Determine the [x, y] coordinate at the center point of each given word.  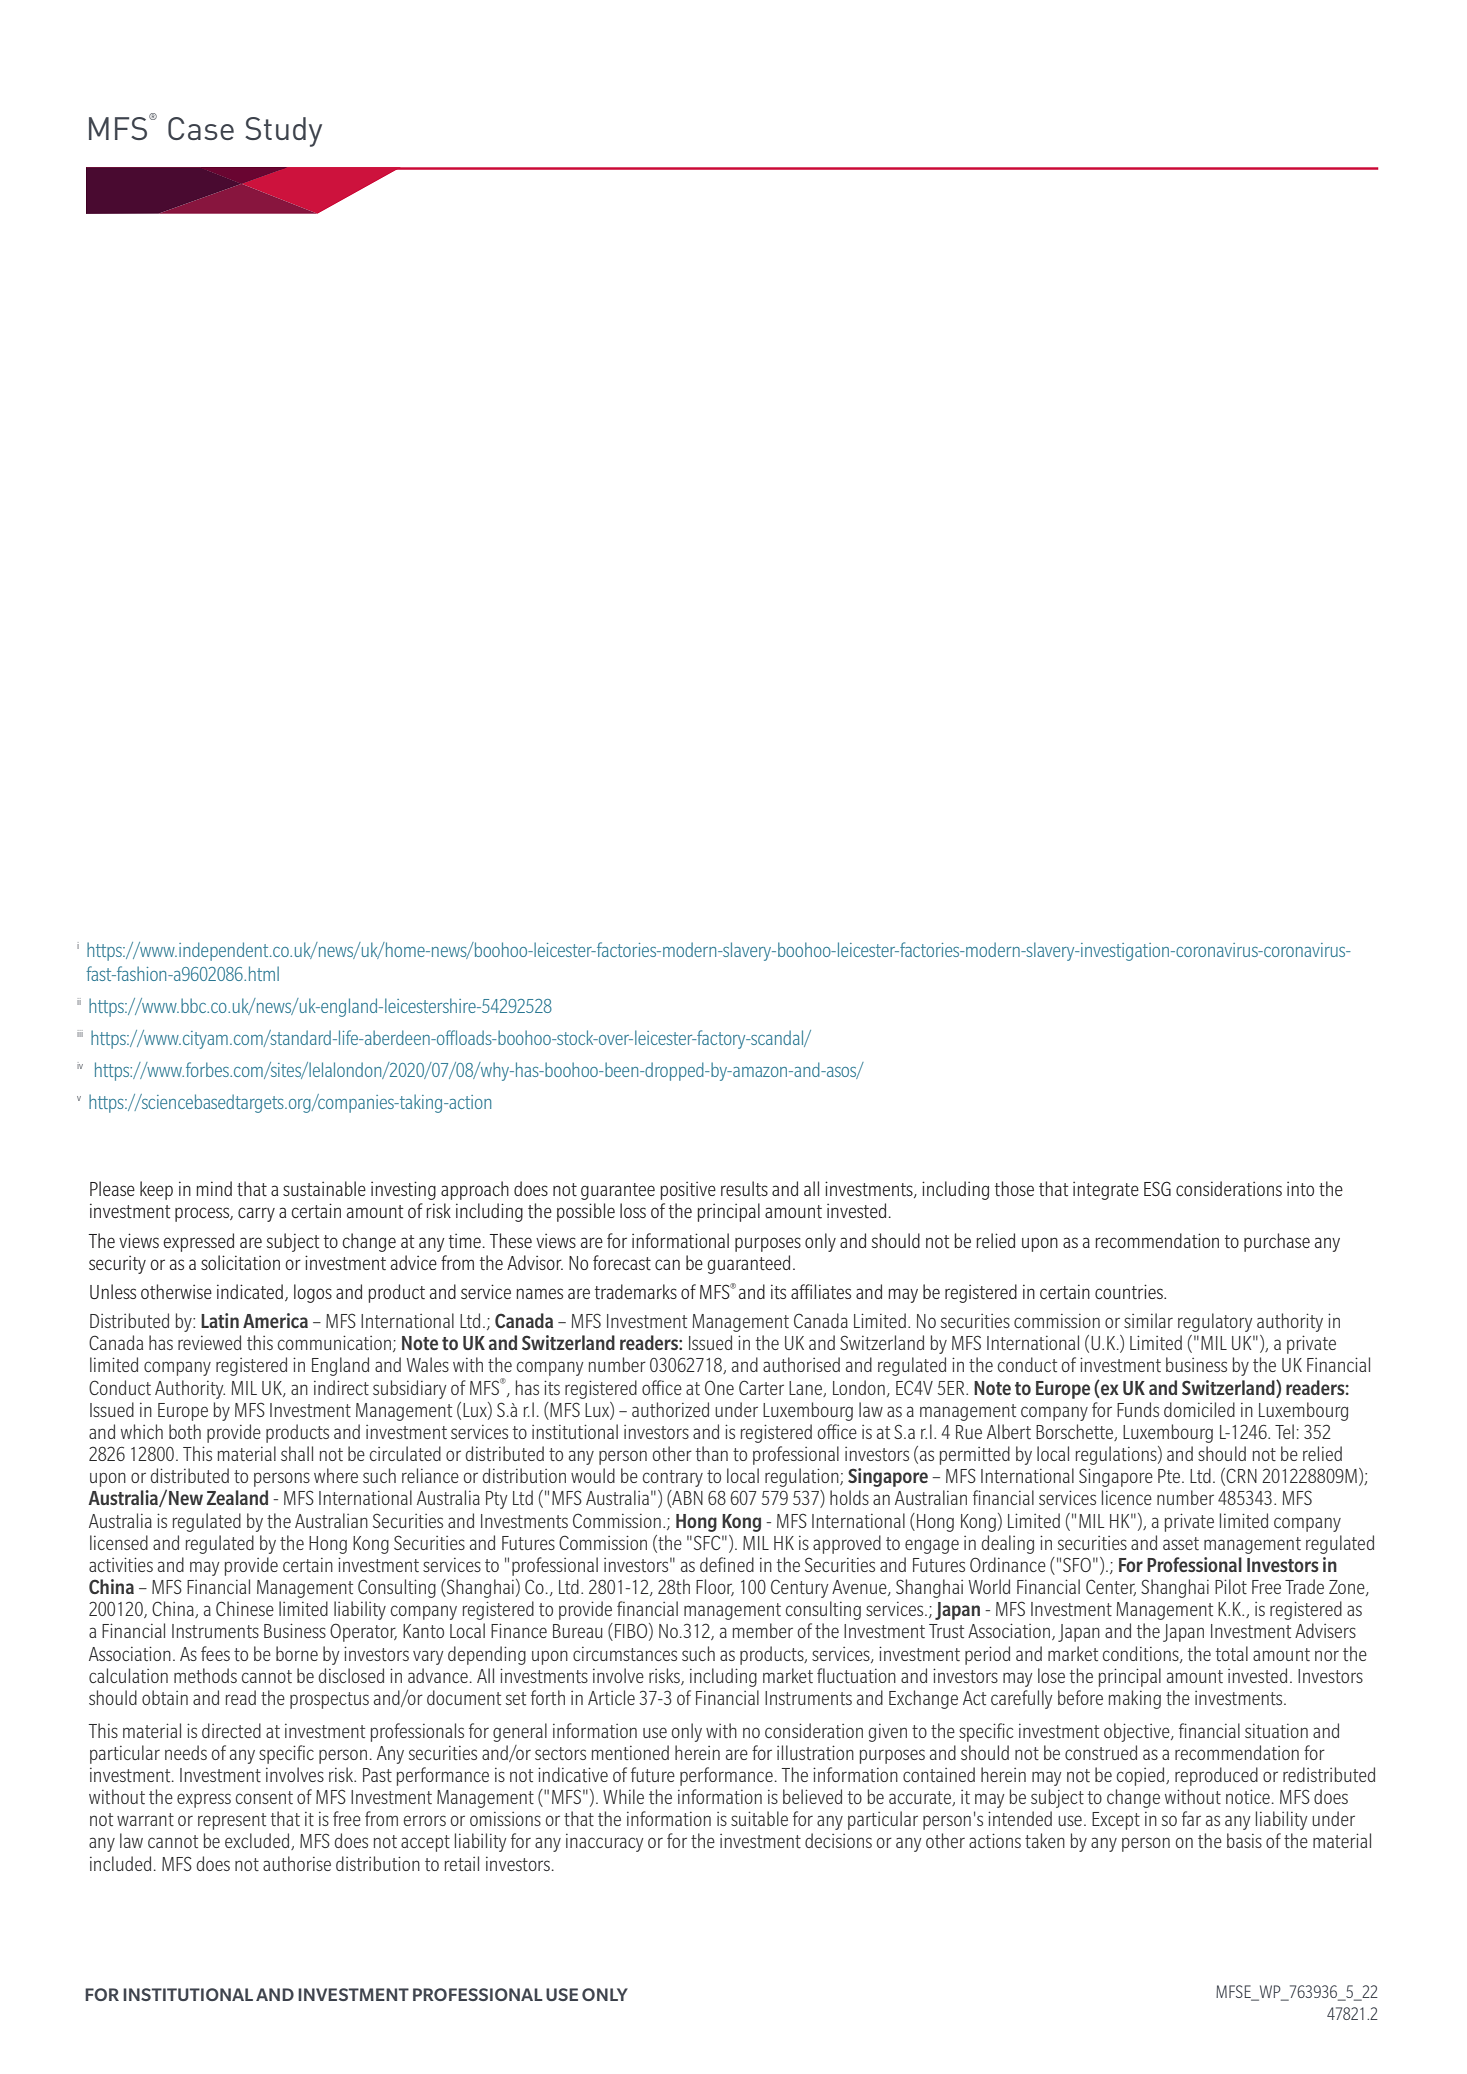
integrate [1106, 1191]
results [744, 1188]
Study [283, 132]
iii [80, 1034]
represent [232, 1821]
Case [201, 128]
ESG [1157, 1188]
